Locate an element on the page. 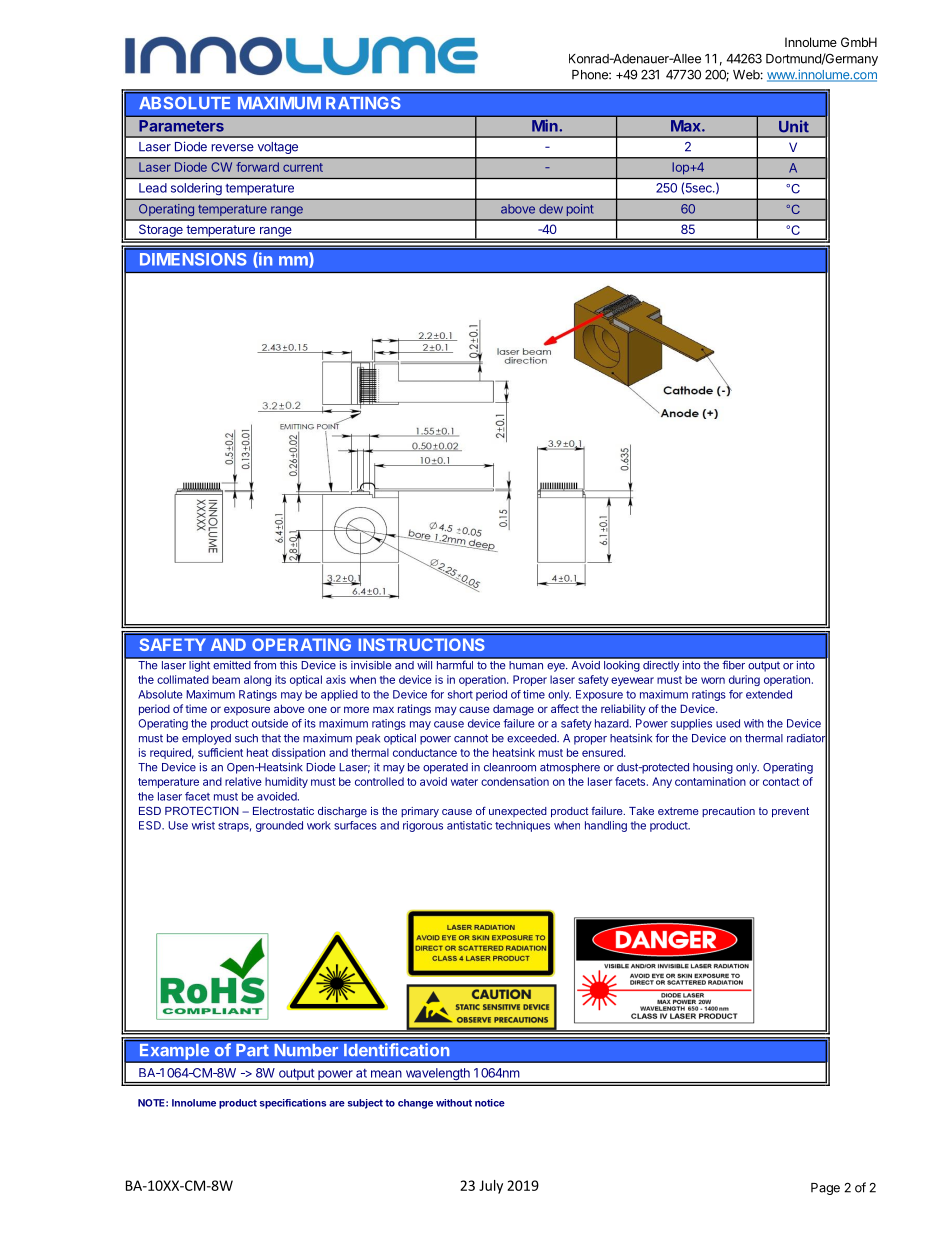 This image has height=1233, width=952. dew is located at coordinates (551, 209).
